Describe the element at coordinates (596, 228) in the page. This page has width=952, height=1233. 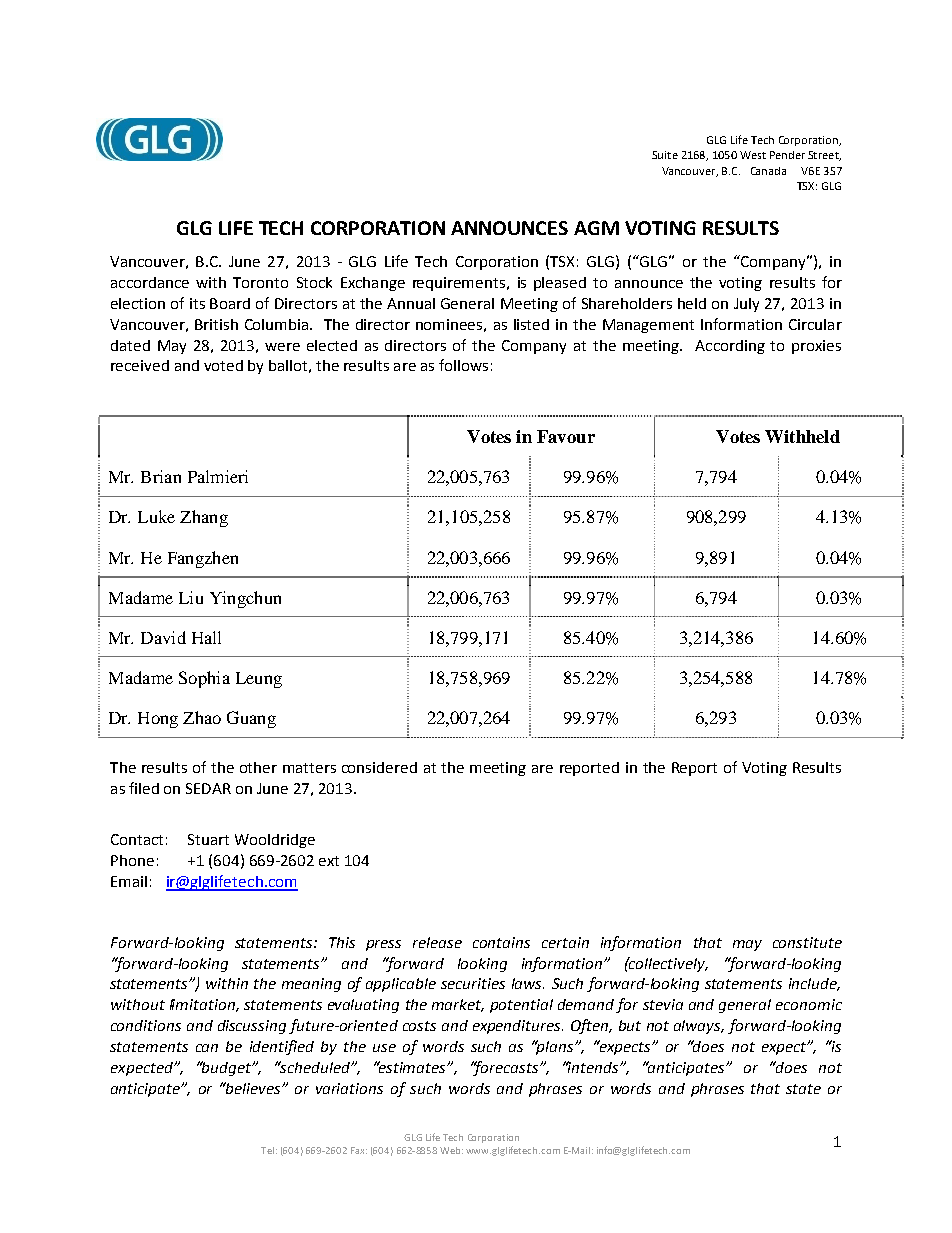
I see `AGM` at that location.
